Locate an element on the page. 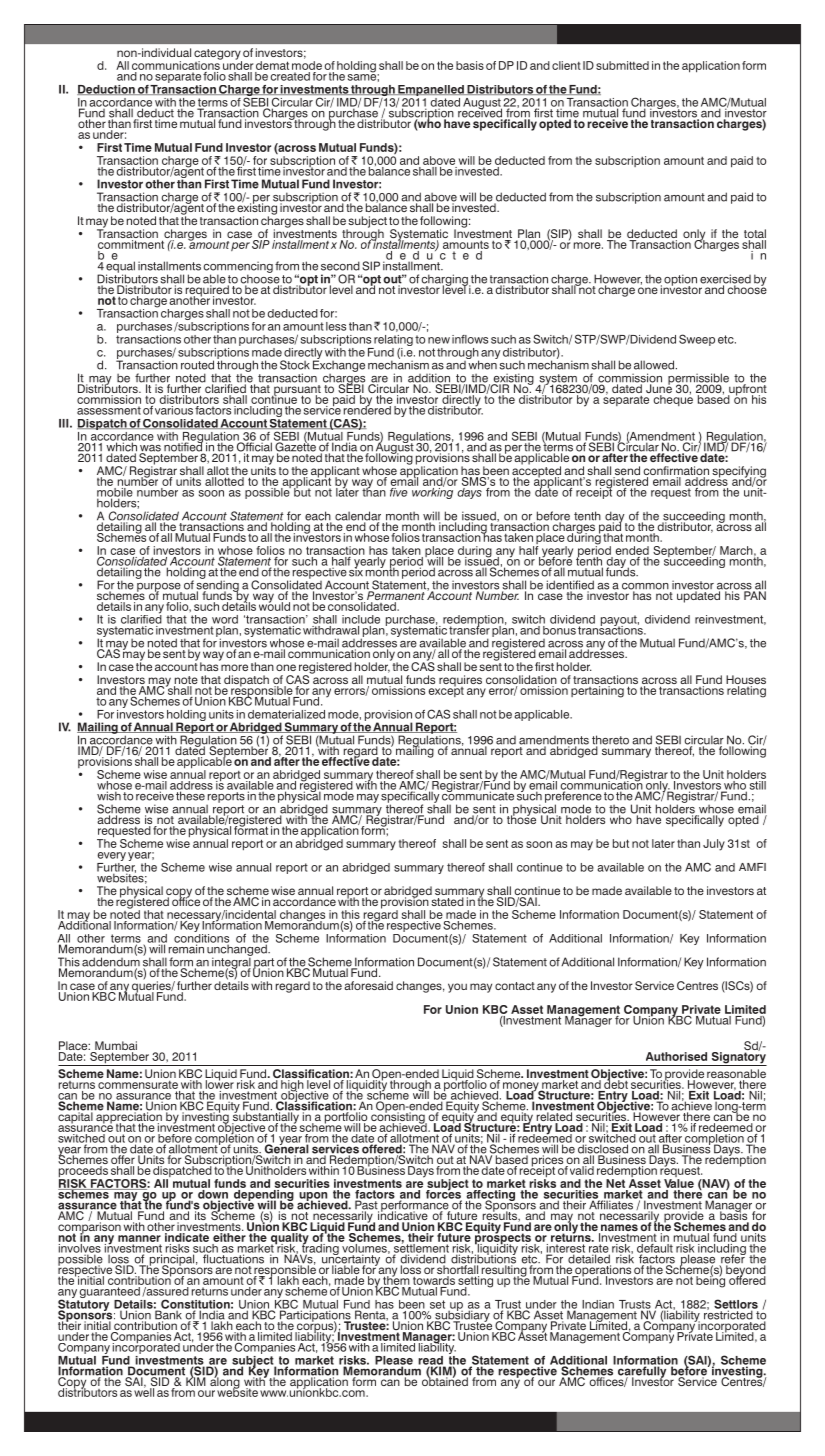 This image has height=1456, width=825. well is located at coordinates (144, 1391).
